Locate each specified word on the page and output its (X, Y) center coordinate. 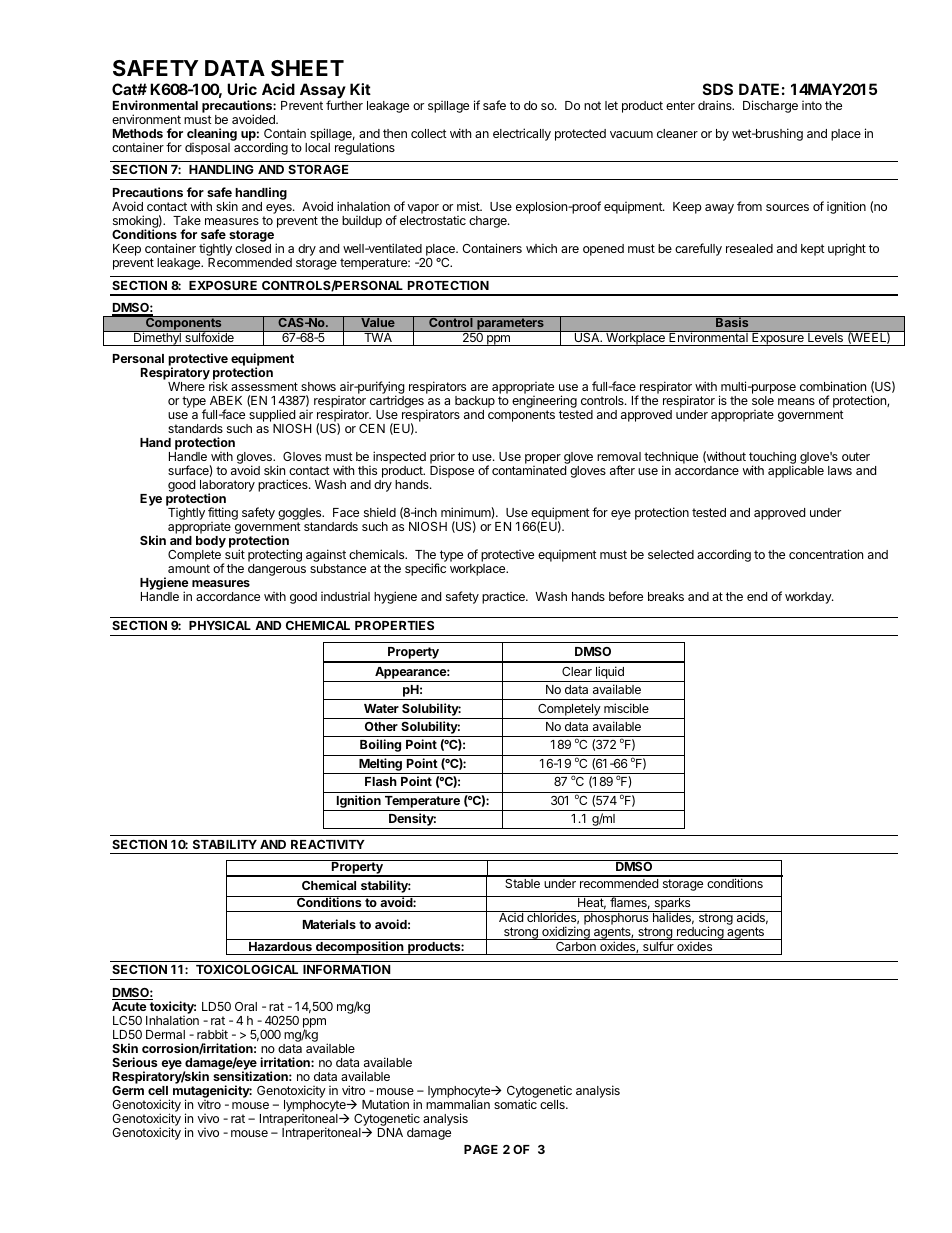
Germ (128, 1090)
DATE (759, 89)
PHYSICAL (220, 625)
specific (425, 569)
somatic (515, 1104)
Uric (242, 89)
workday (809, 598)
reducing (700, 933)
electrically (522, 134)
